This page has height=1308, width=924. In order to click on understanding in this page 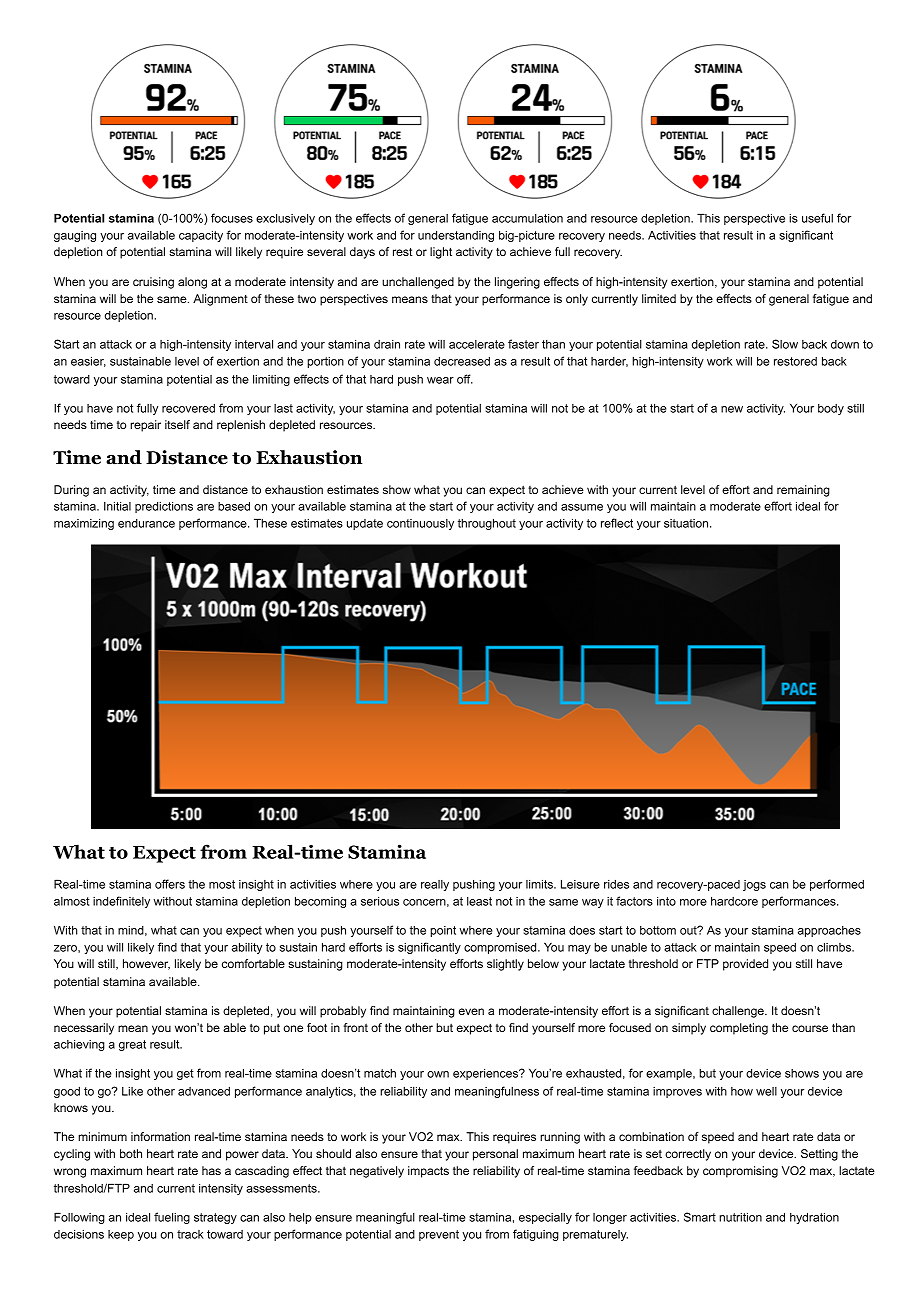, I will do `click(456, 236)`.
